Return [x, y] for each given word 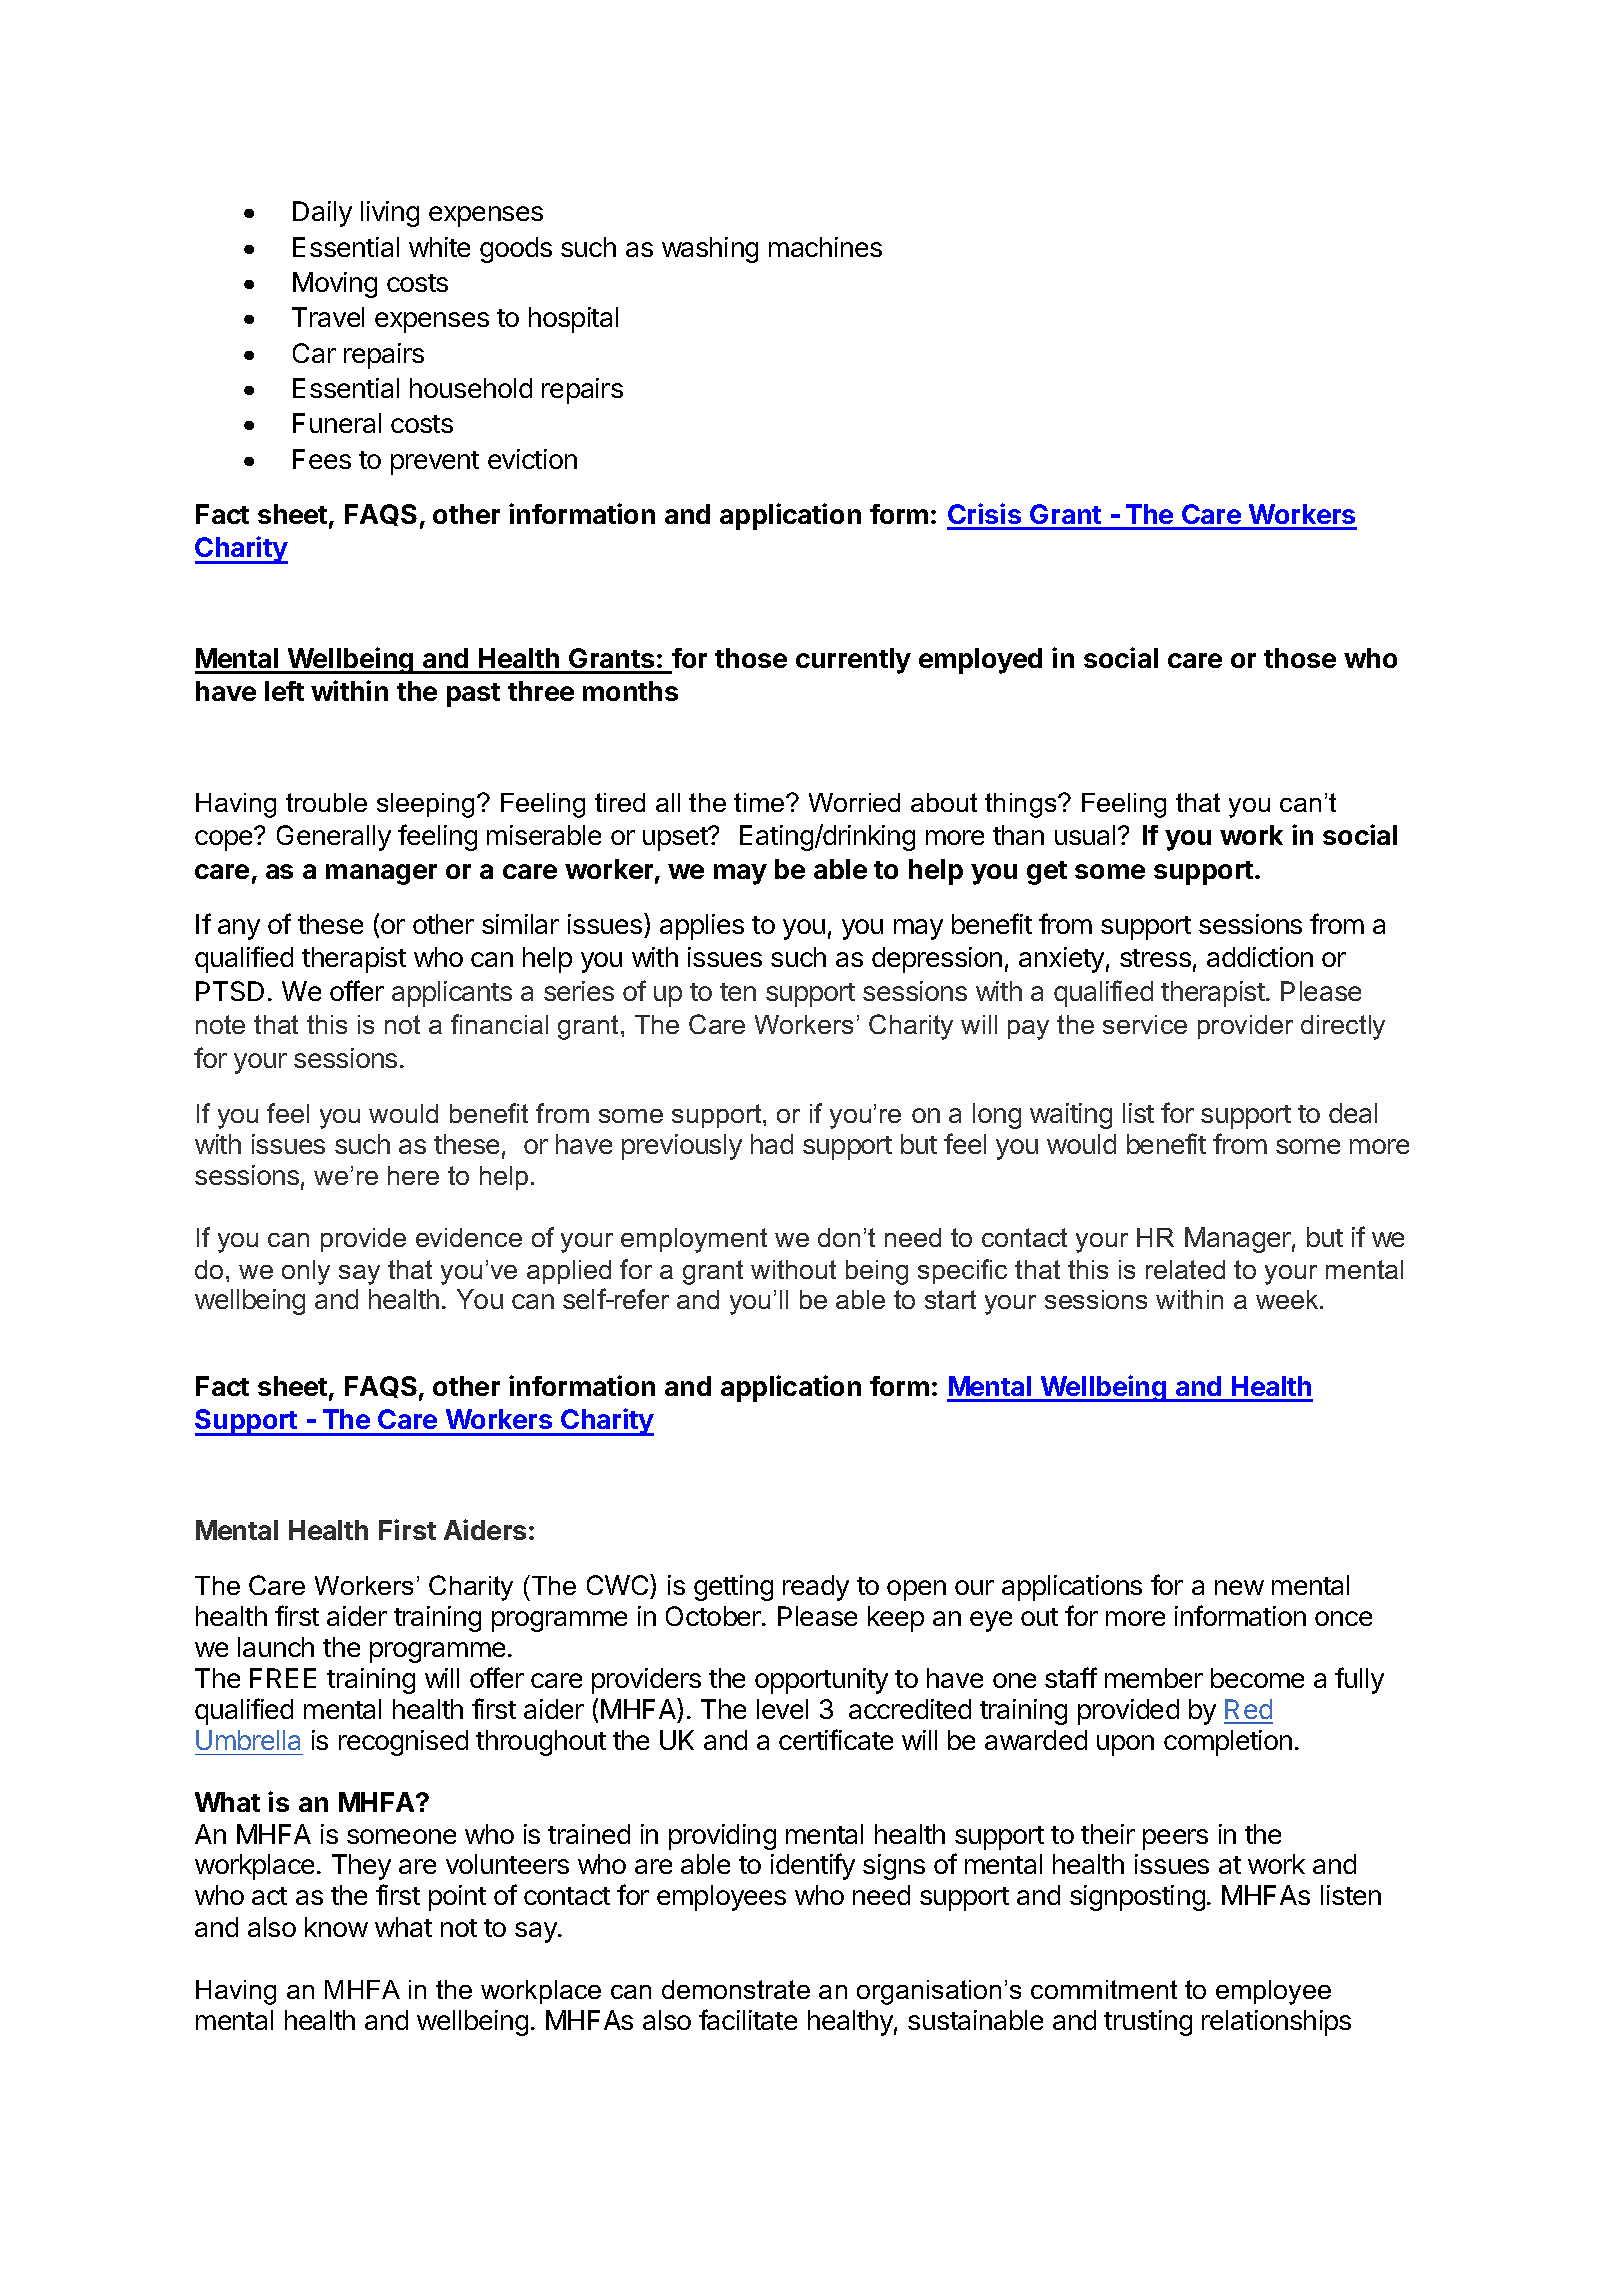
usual [1085, 835]
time [760, 802]
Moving [335, 285]
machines [825, 247]
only [306, 1272]
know [336, 1927]
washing [710, 250]
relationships [1276, 2023]
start [950, 1299]
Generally [334, 838]
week [1288, 1299]
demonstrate [736, 1989]
